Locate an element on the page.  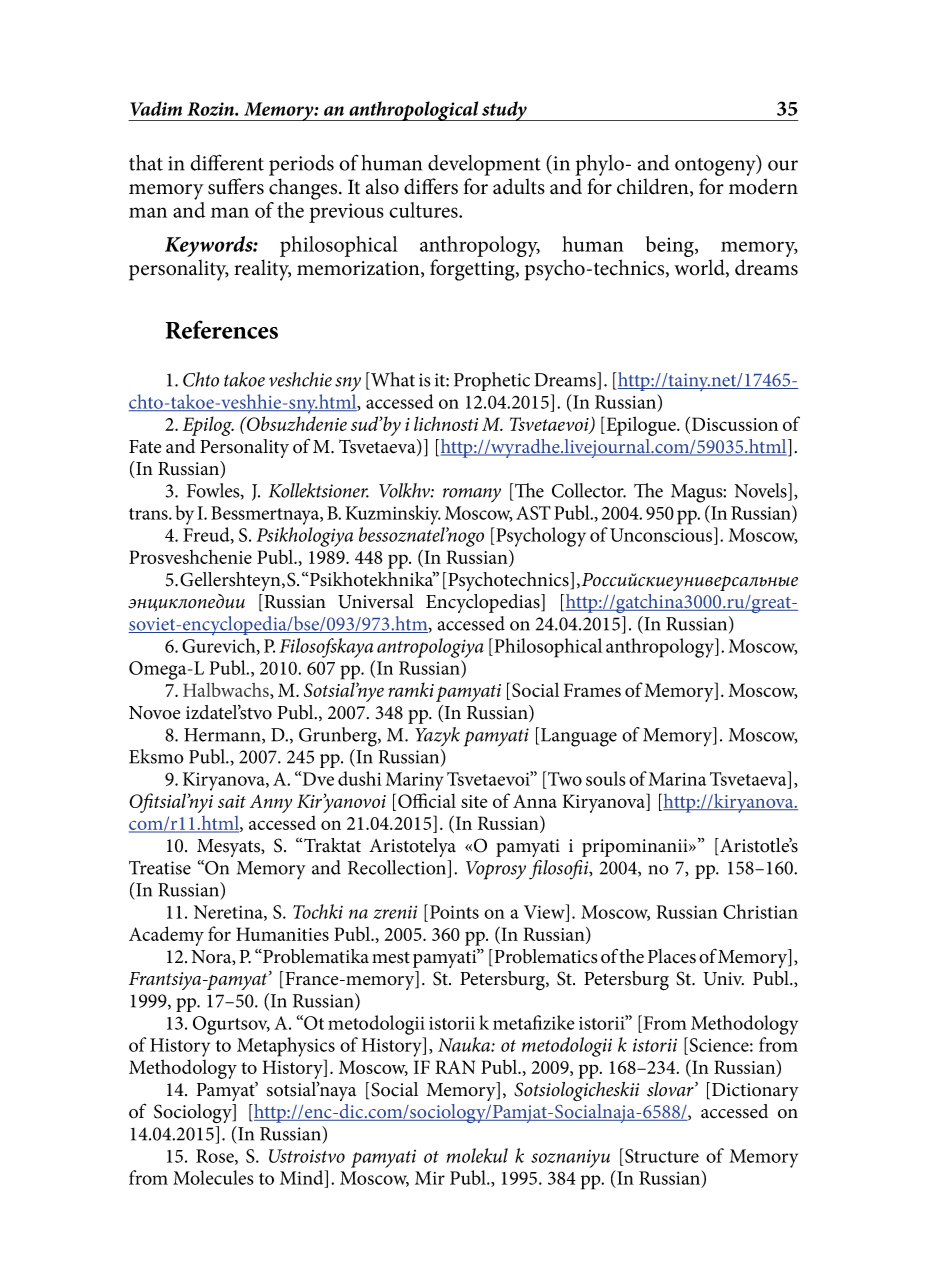
trans is located at coordinates (149, 514).
